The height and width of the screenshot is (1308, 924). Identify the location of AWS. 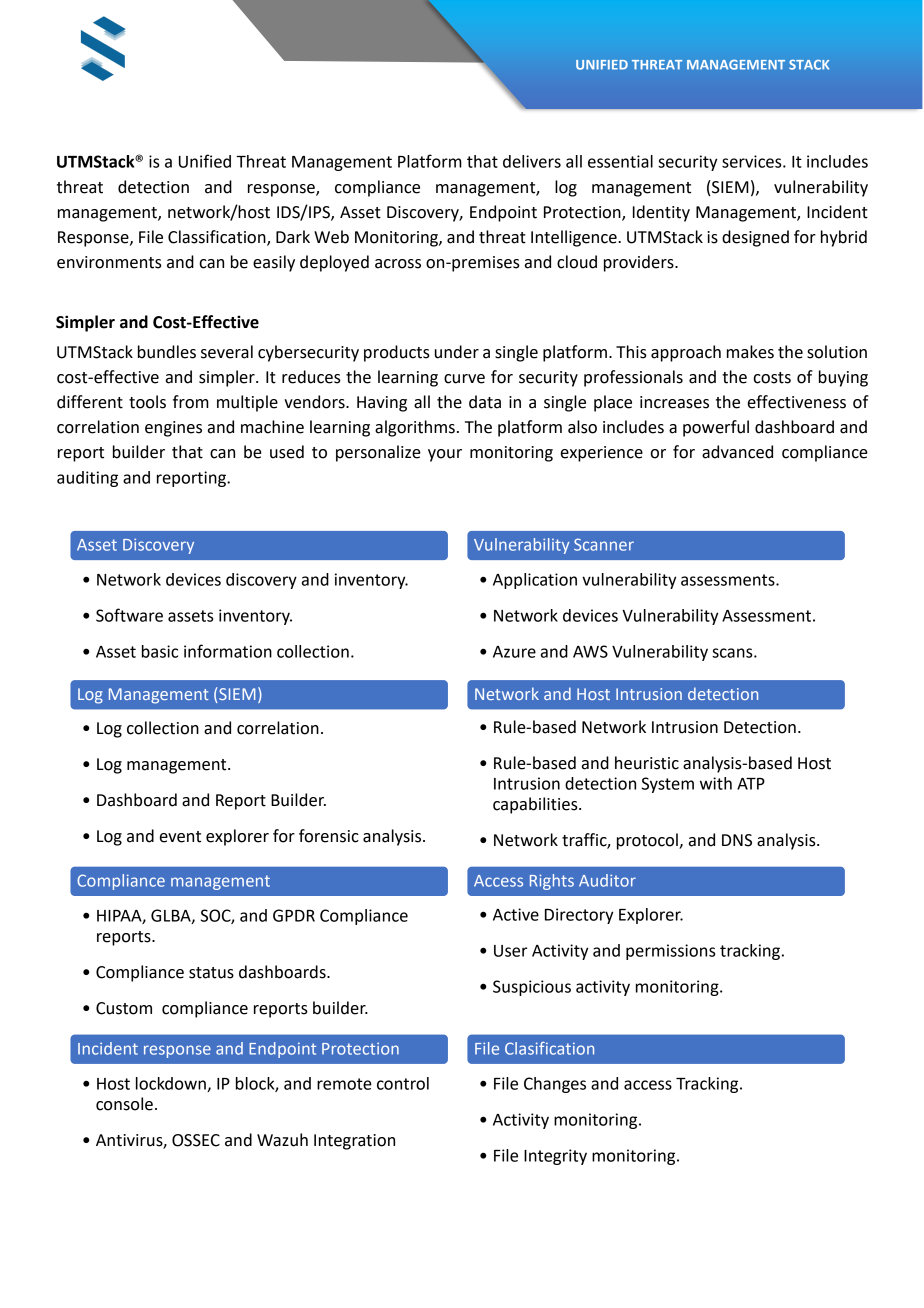
(590, 651).
